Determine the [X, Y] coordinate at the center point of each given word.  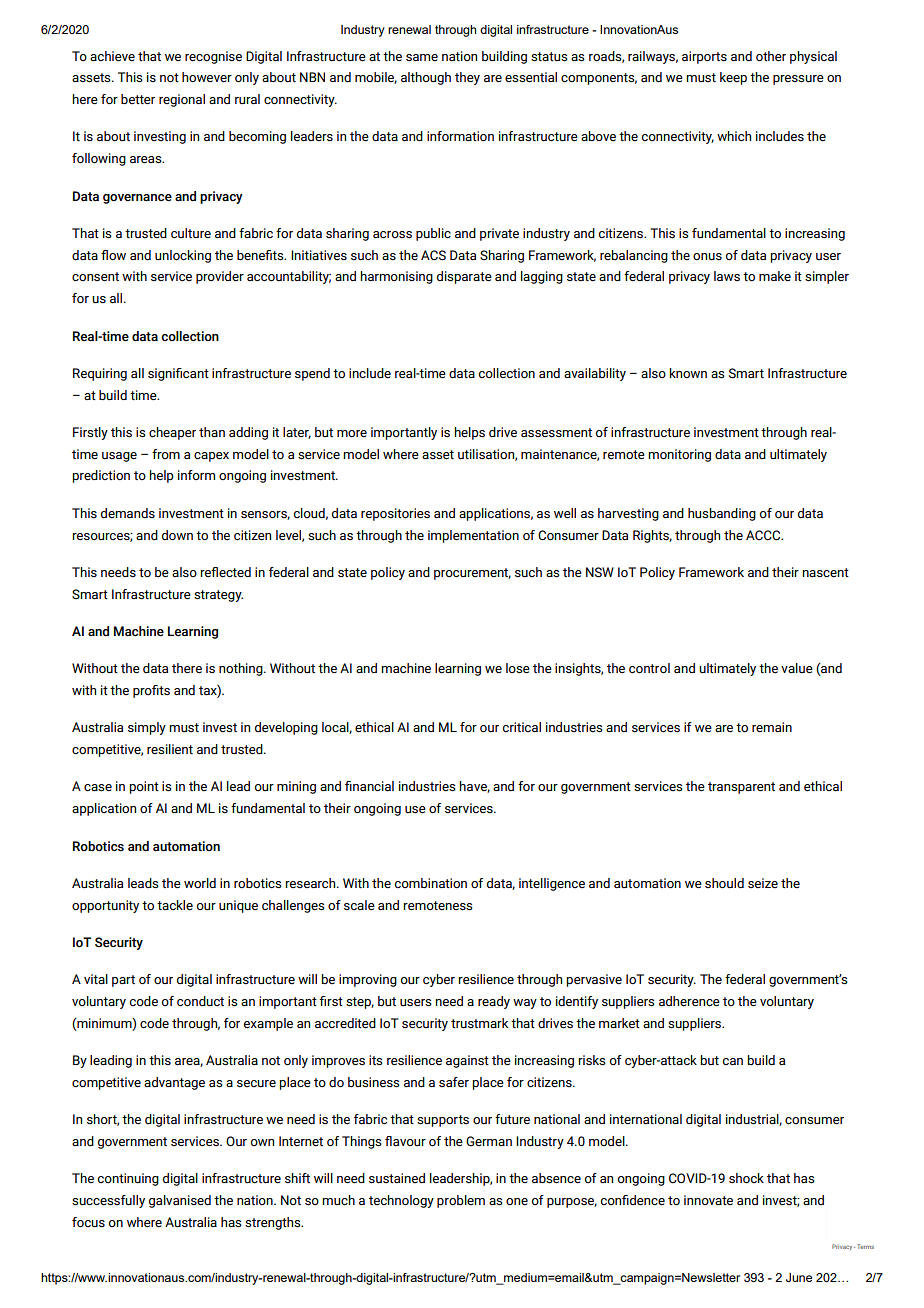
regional [182, 100]
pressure [798, 80]
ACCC [764, 535]
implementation [473, 536]
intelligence [552, 884]
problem [461, 1201]
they [467, 78]
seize [763, 883]
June [799, 1277]
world [200, 883]
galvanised [180, 1201]
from [166, 454]
